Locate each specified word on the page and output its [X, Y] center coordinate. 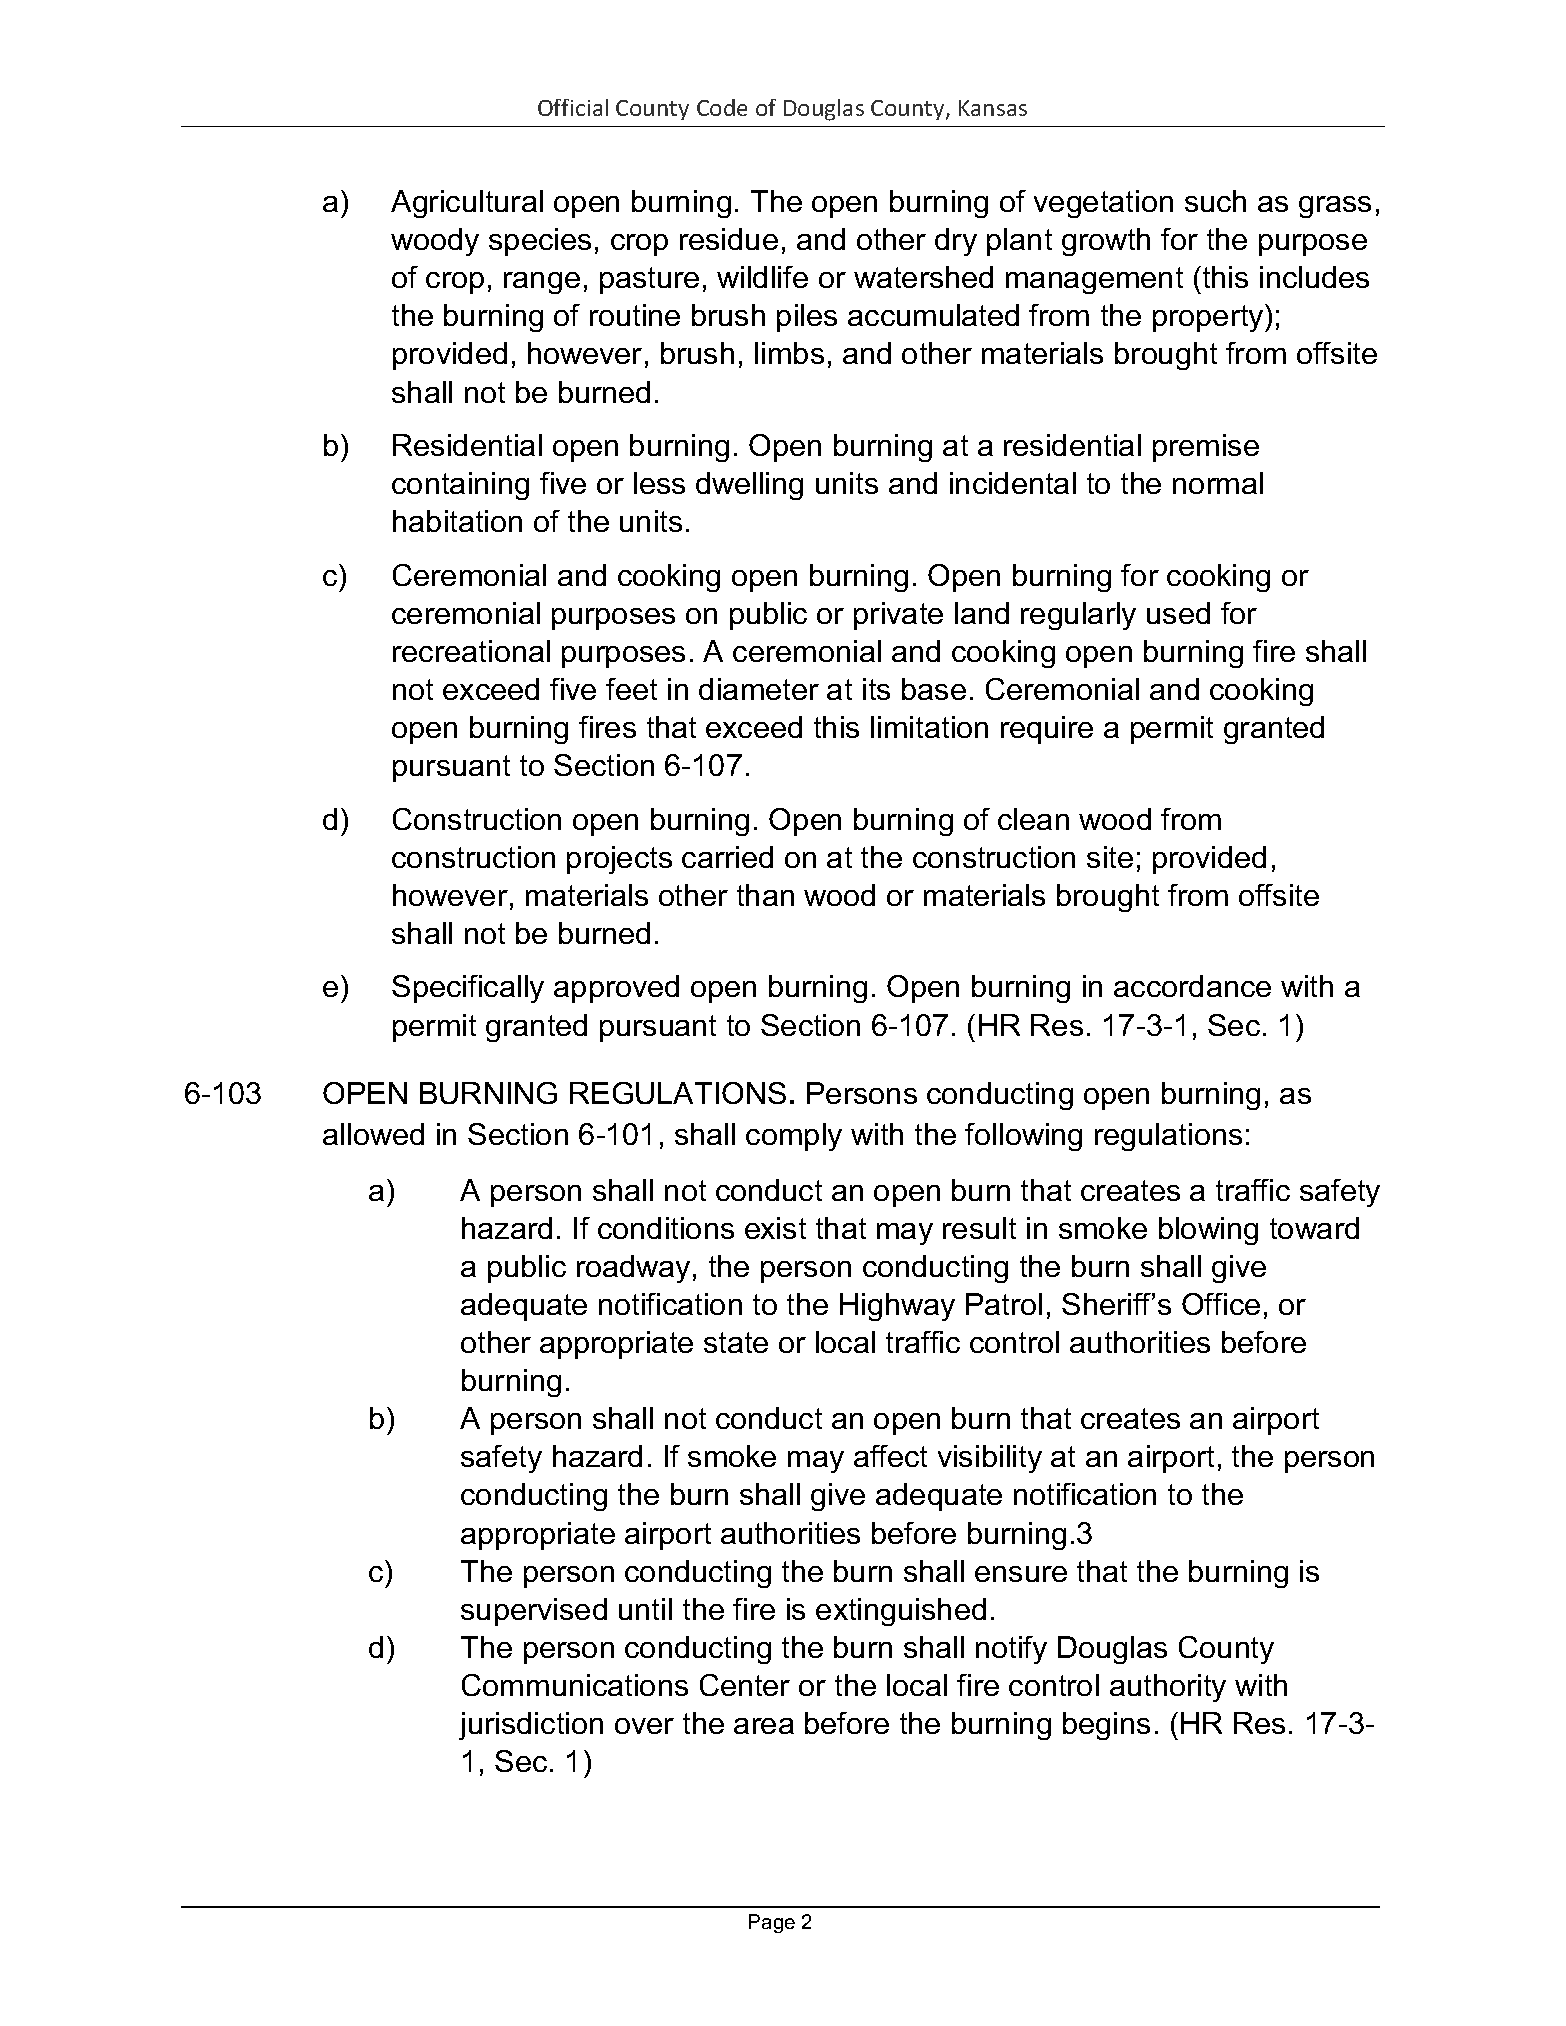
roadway [633, 1269]
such [1215, 201]
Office [1221, 1304]
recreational [471, 651]
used [1178, 613]
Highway [897, 1307]
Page [772, 1923]
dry [956, 242]
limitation [929, 727]
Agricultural [467, 204]
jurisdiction [531, 1726]
